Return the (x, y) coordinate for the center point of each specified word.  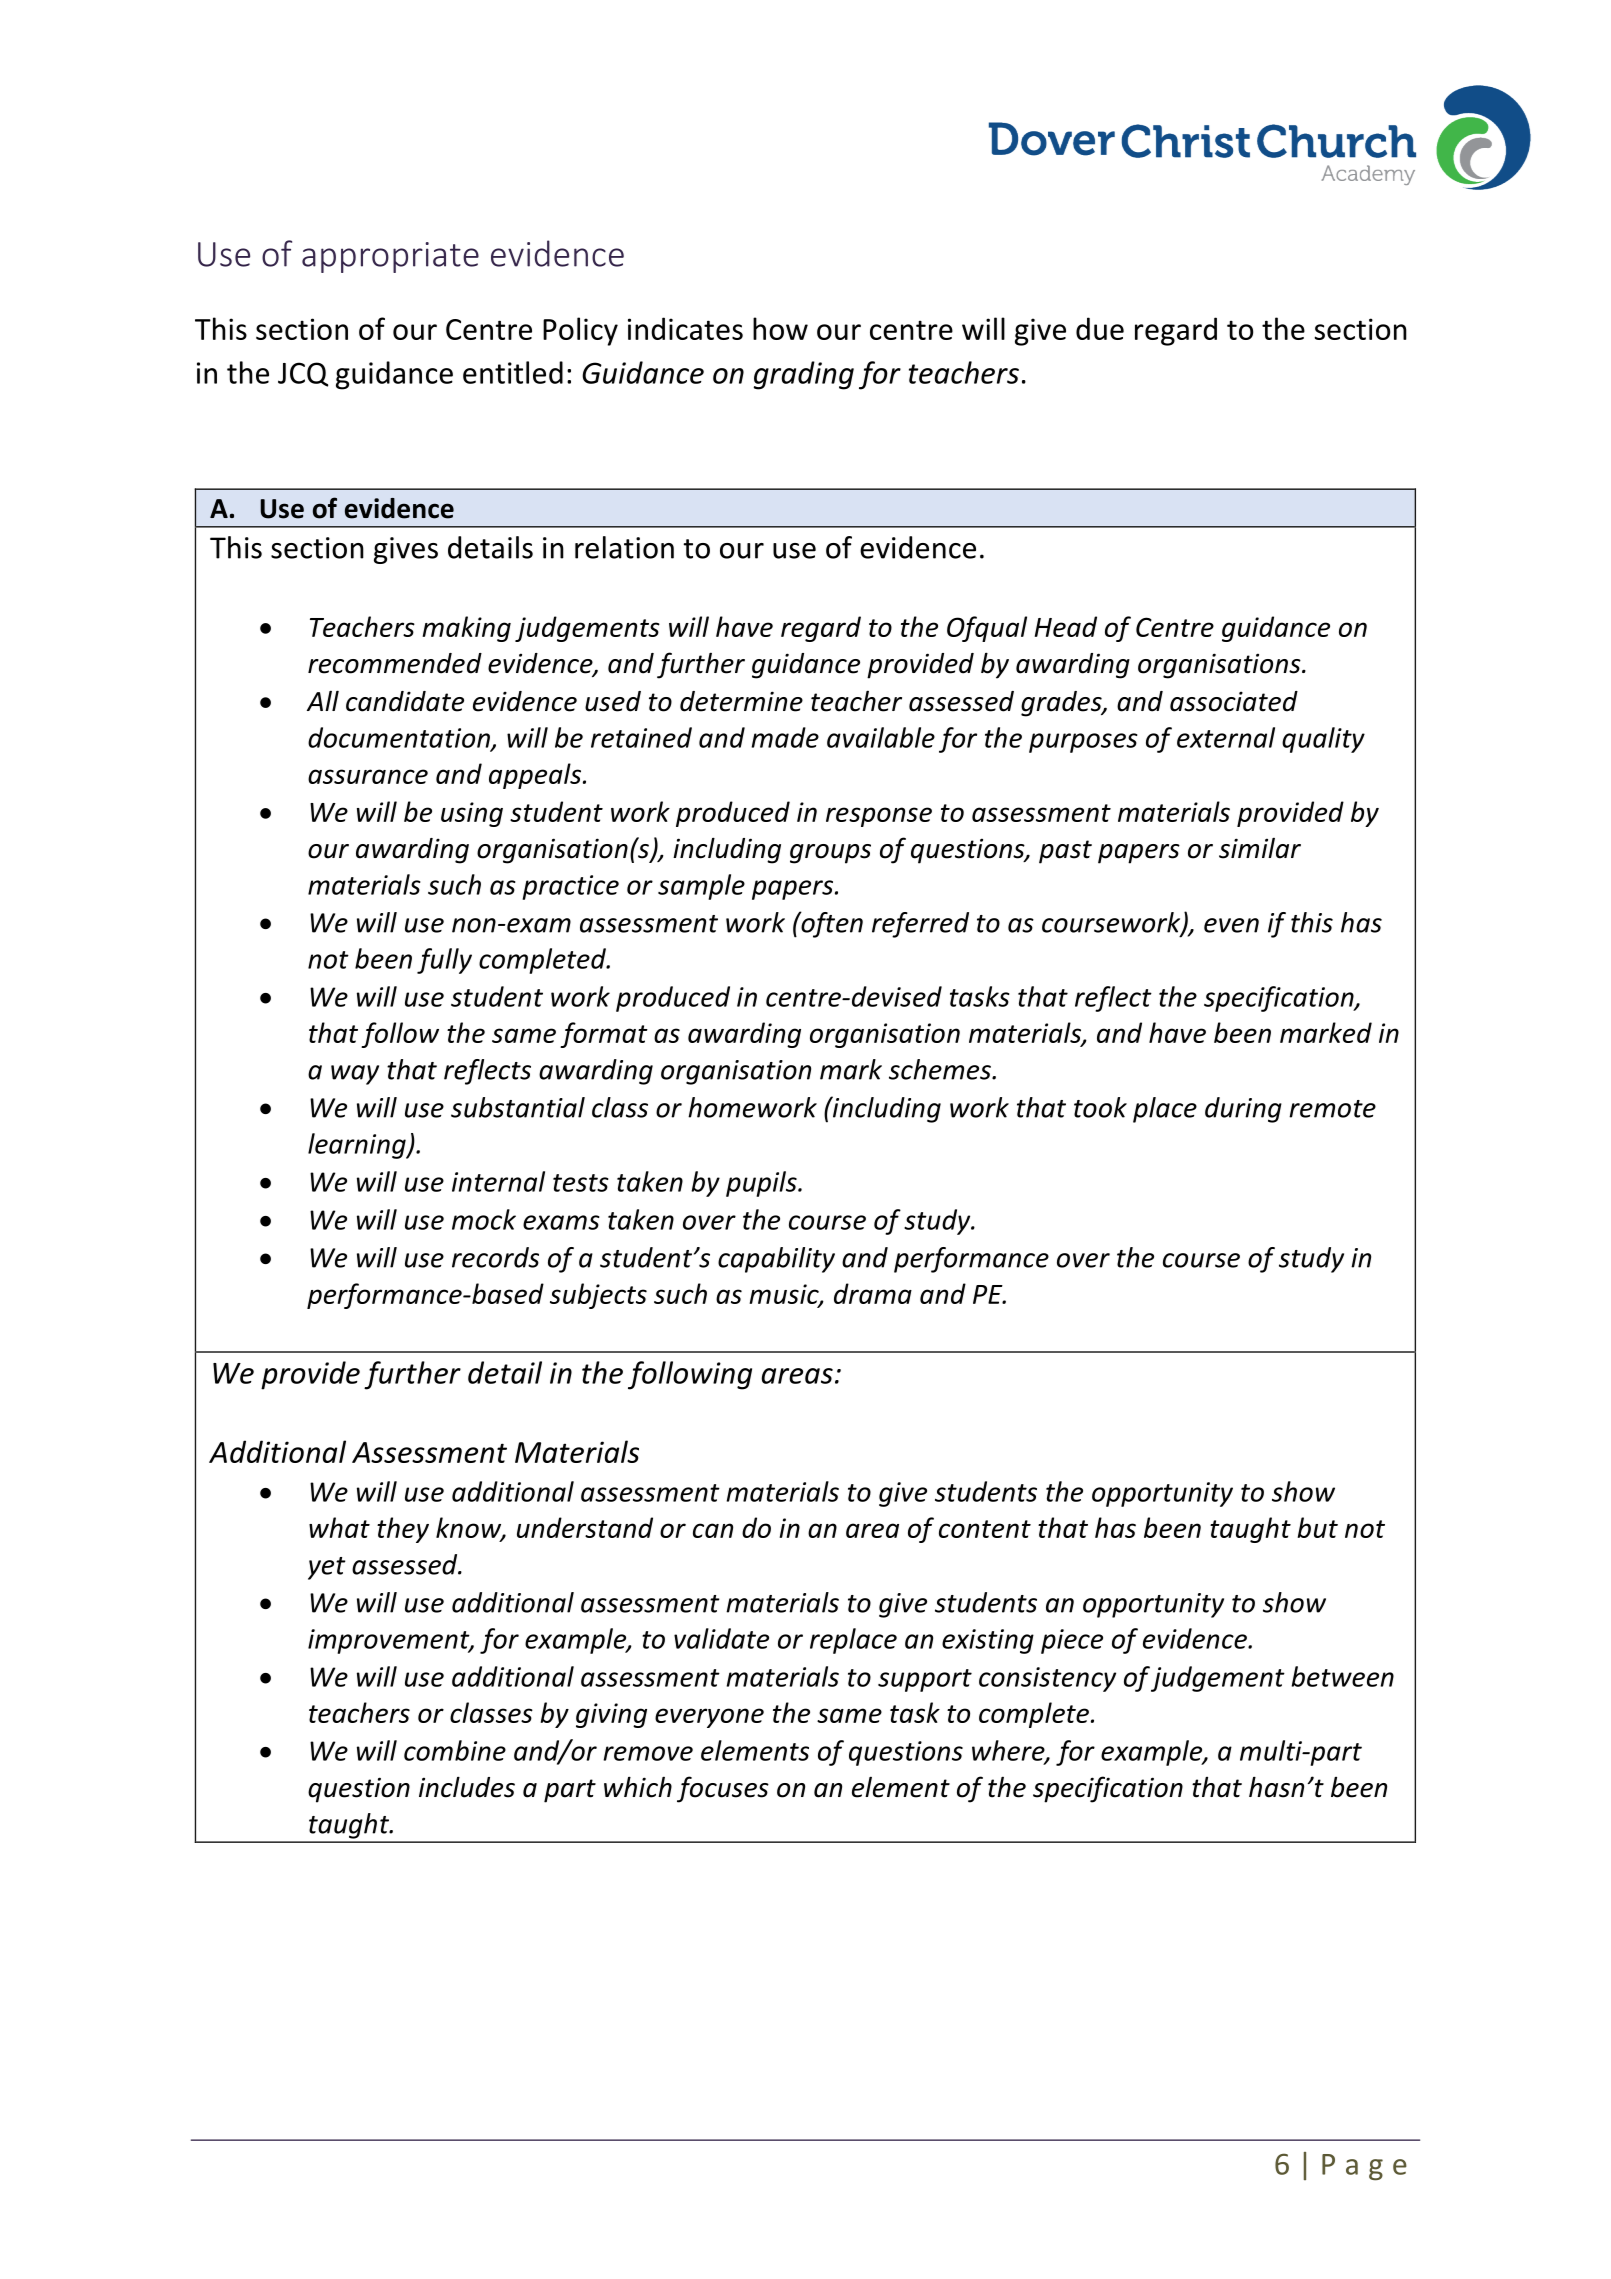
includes (467, 1787)
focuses (723, 1789)
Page (1364, 2167)
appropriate (390, 257)
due (1100, 328)
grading (804, 375)
